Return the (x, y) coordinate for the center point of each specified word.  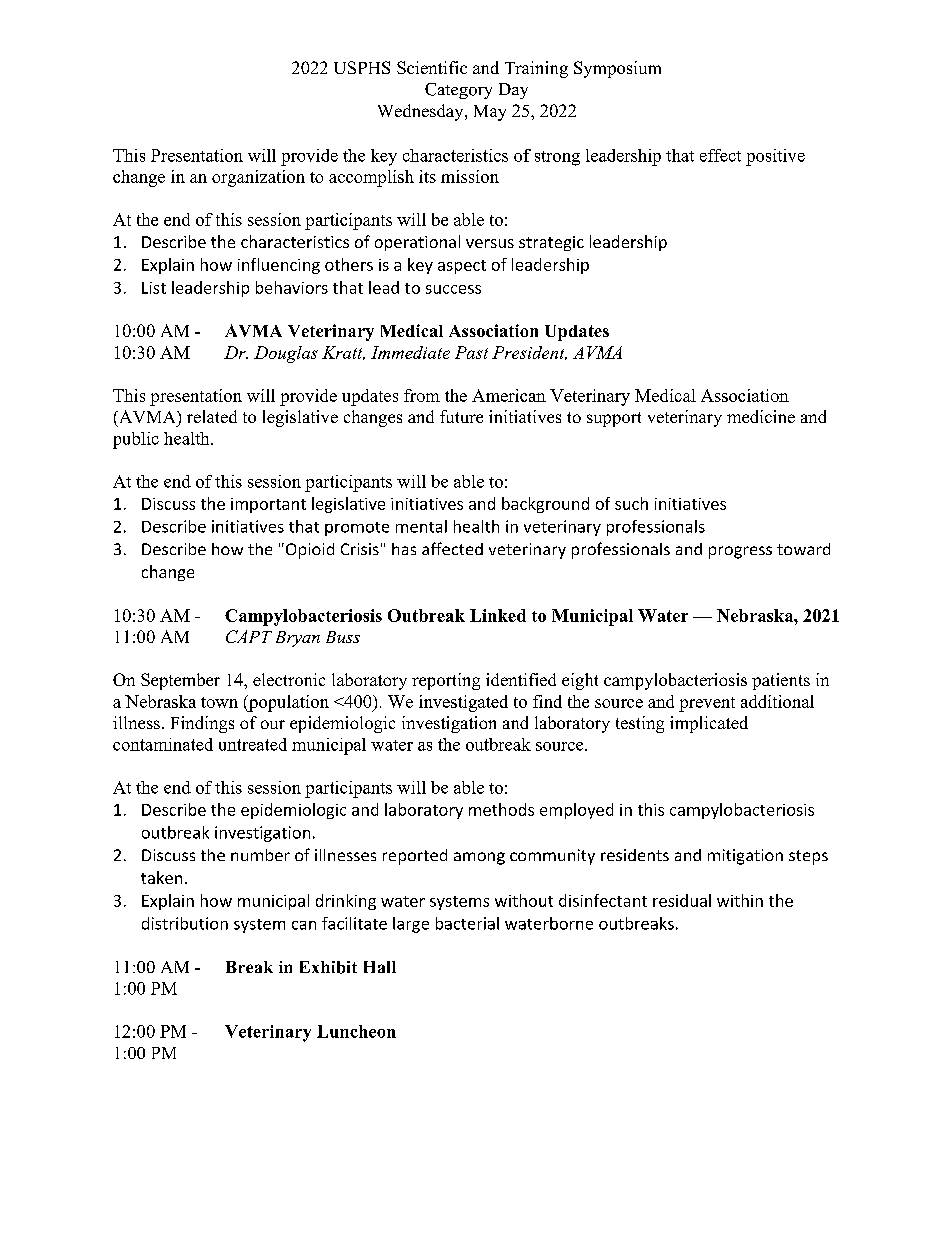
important (268, 505)
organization (258, 178)
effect (720, 155)
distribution (185, 923)
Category (458, 91)
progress (740, 552)
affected (452, 548)
